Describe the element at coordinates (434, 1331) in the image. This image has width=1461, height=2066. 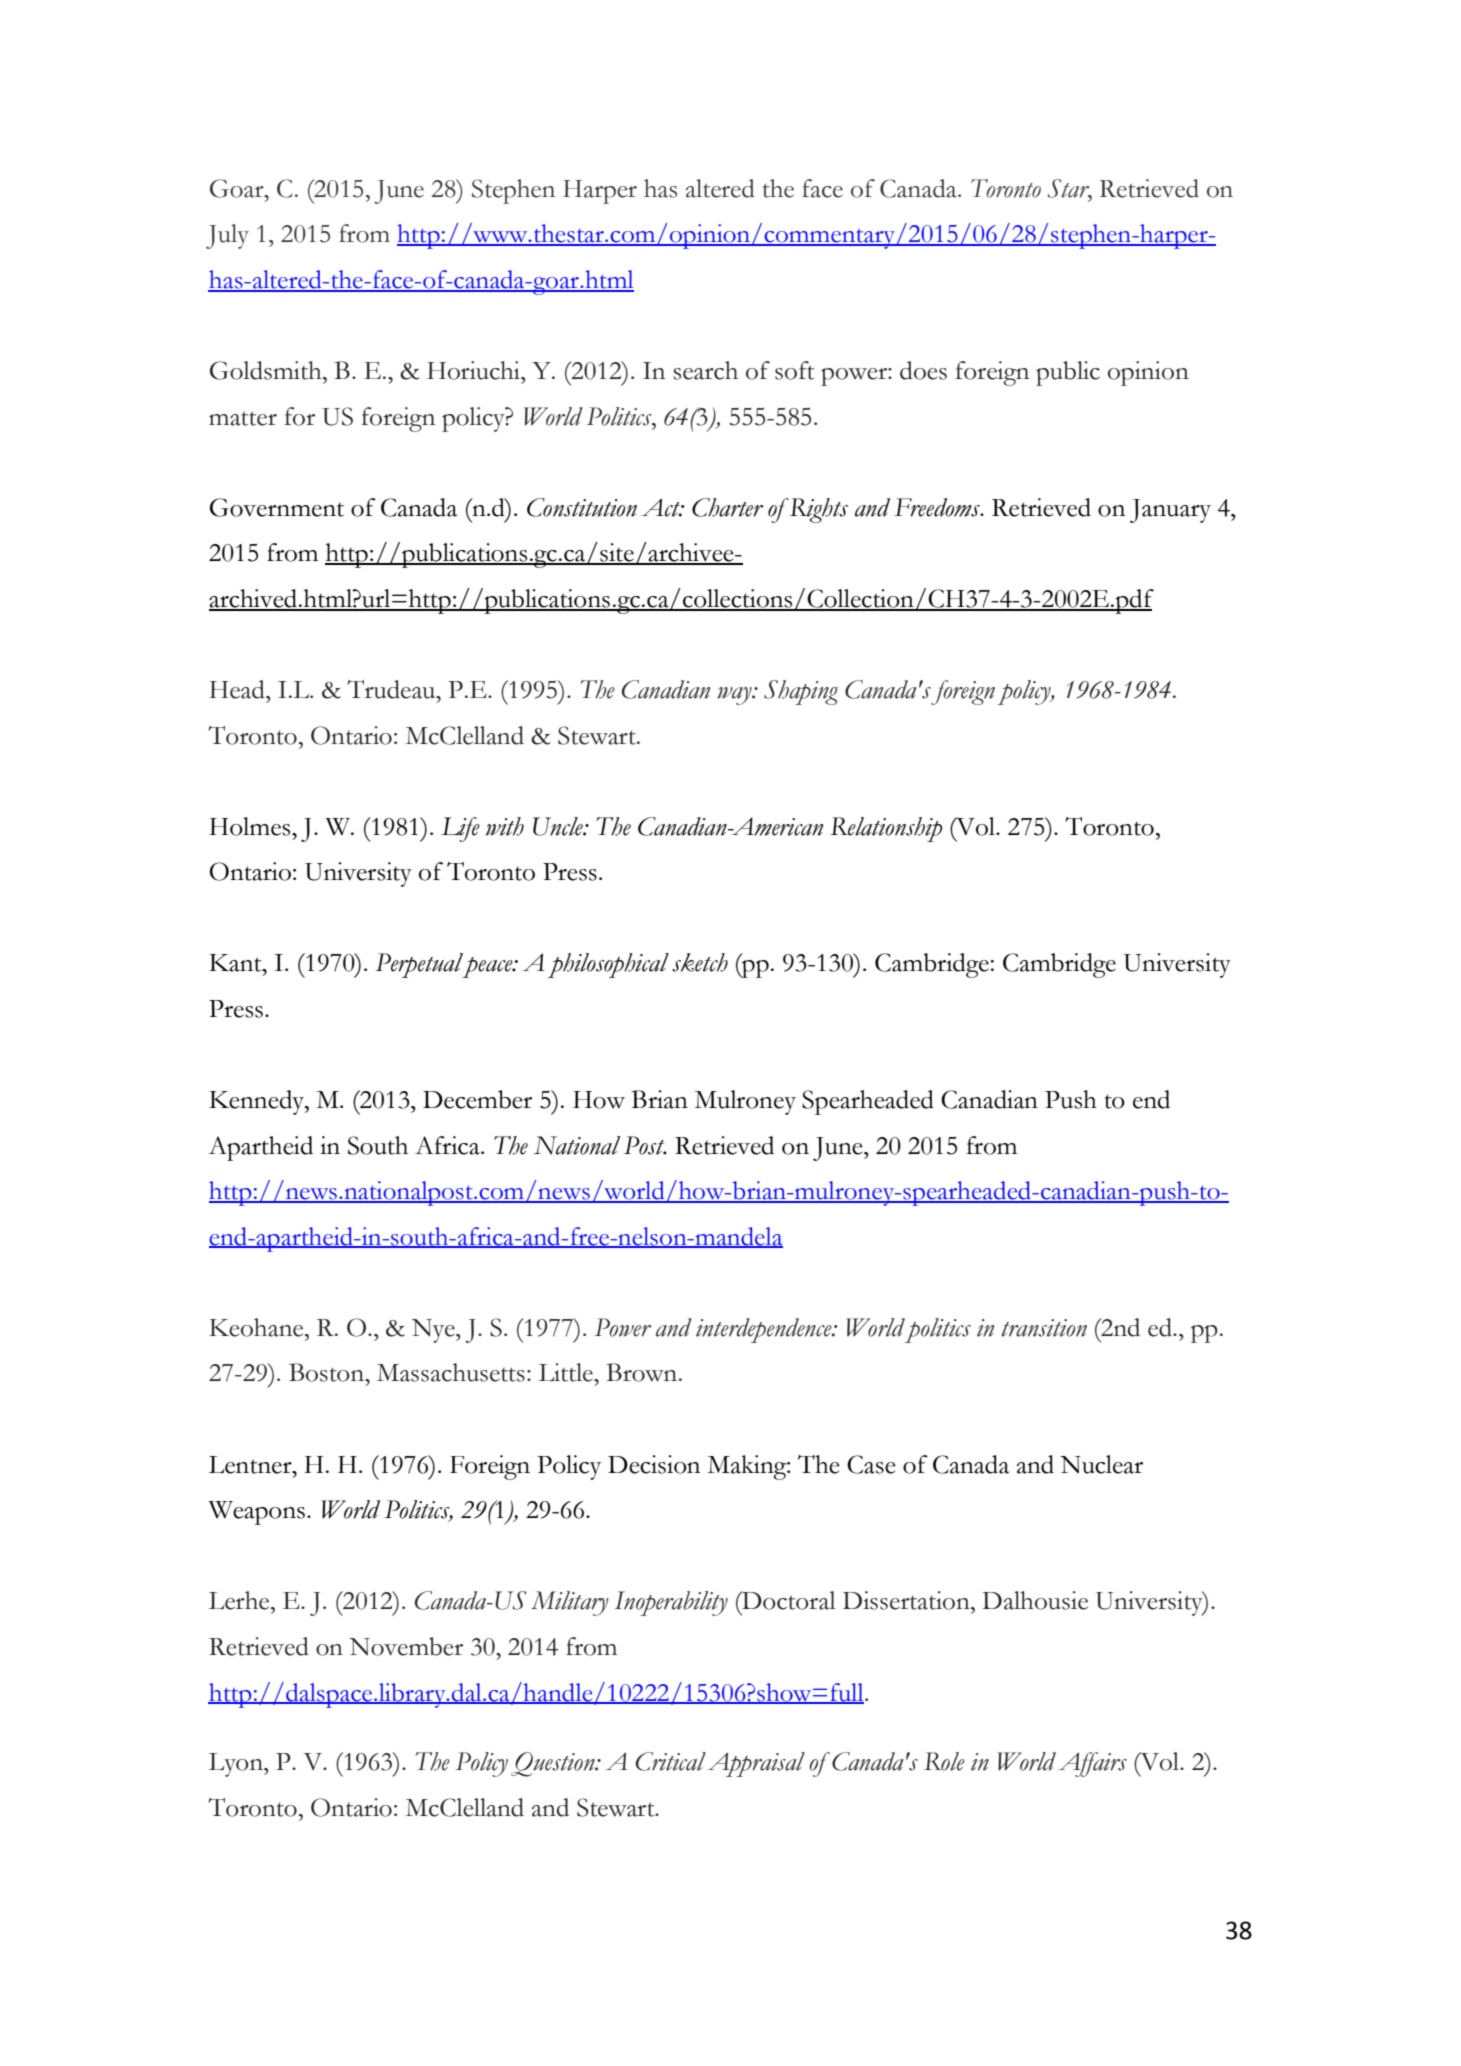
I see `Nye` at that location.
